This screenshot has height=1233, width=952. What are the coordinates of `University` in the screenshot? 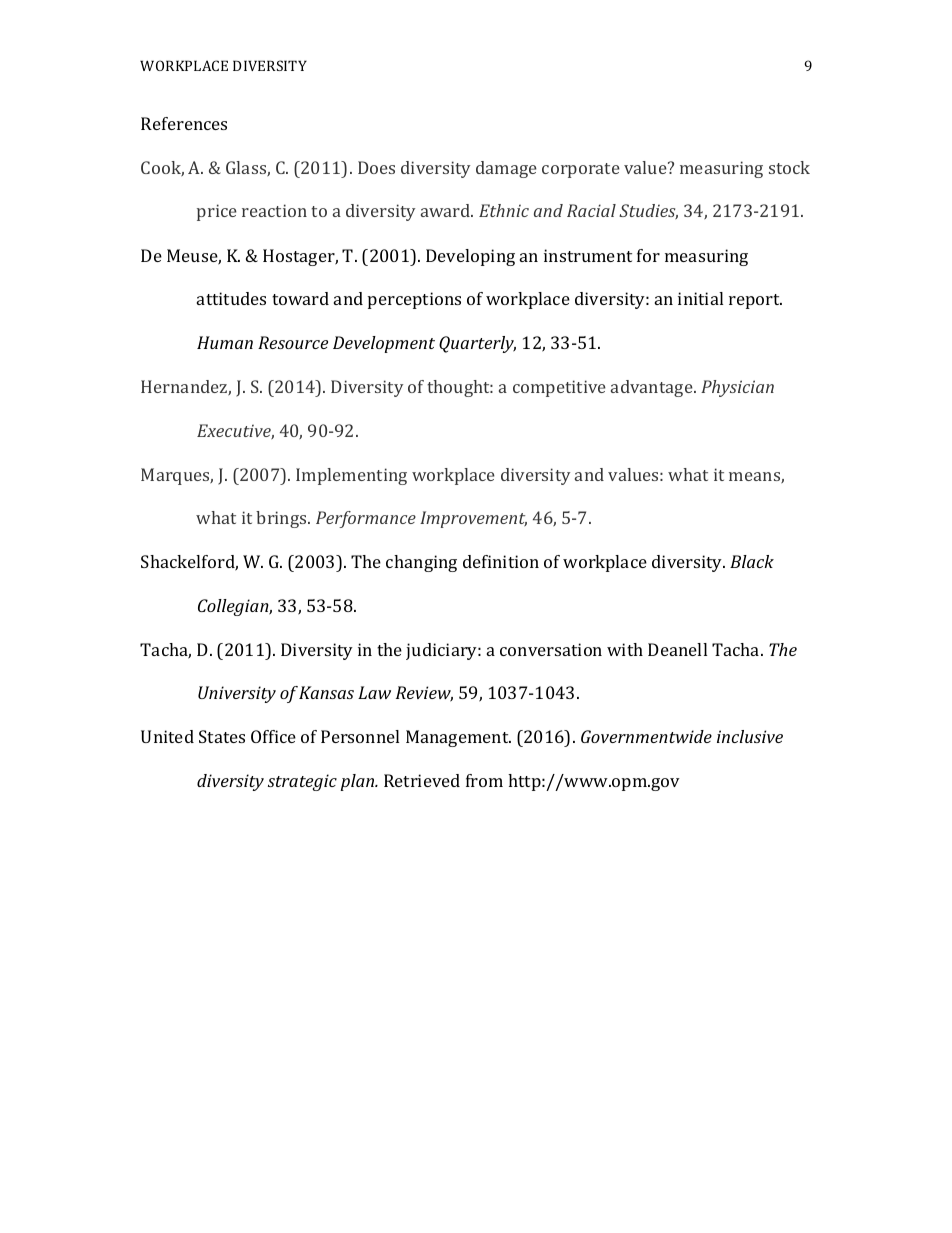 It's located at (237, 694).
